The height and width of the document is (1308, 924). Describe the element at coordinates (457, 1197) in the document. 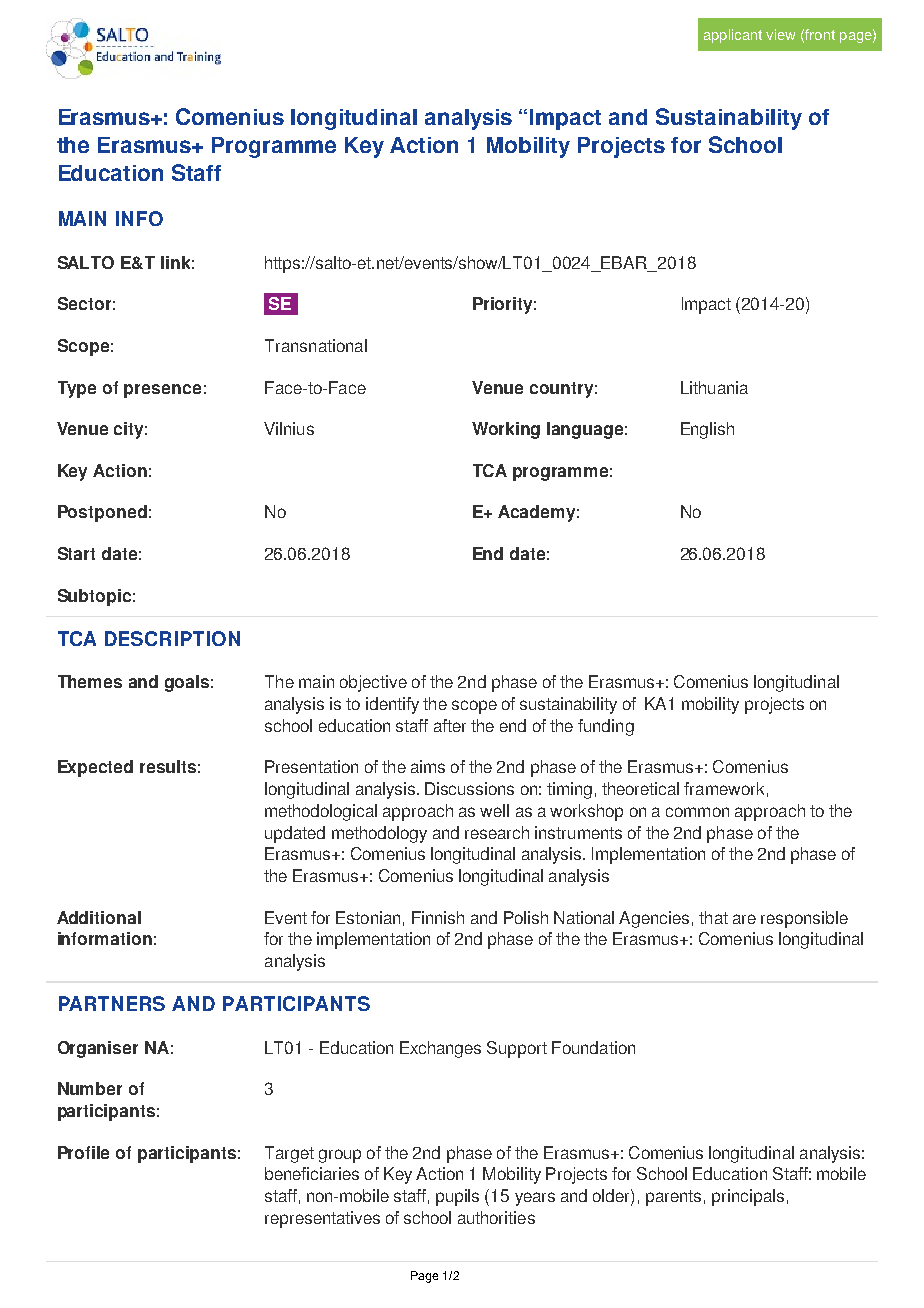

I see `pupils` at that location.
